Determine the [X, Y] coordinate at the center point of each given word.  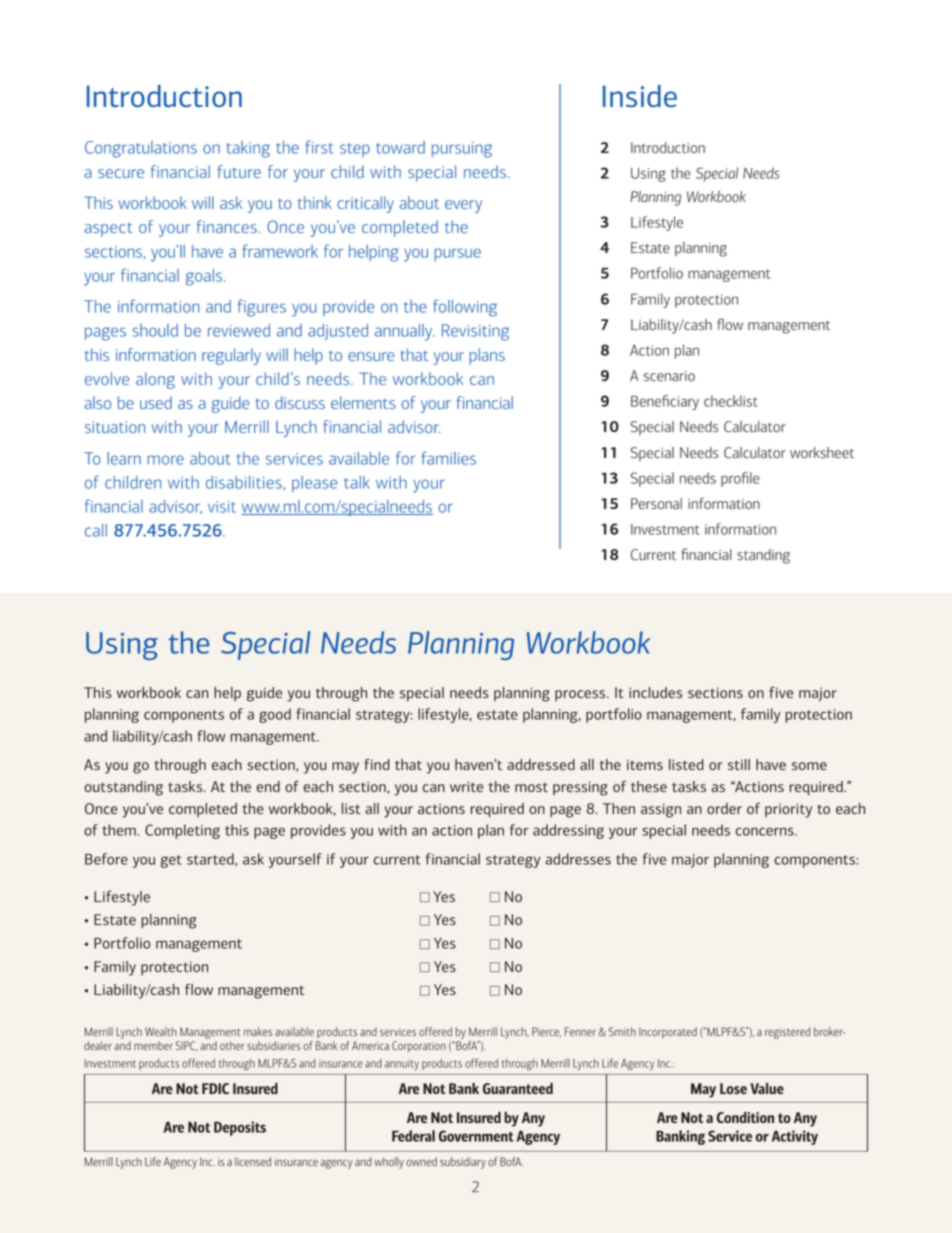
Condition [745, 1117]
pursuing [462, 150]
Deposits [240, 1128]
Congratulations [141, 149]
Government [476, 1136]
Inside [640, 96]
